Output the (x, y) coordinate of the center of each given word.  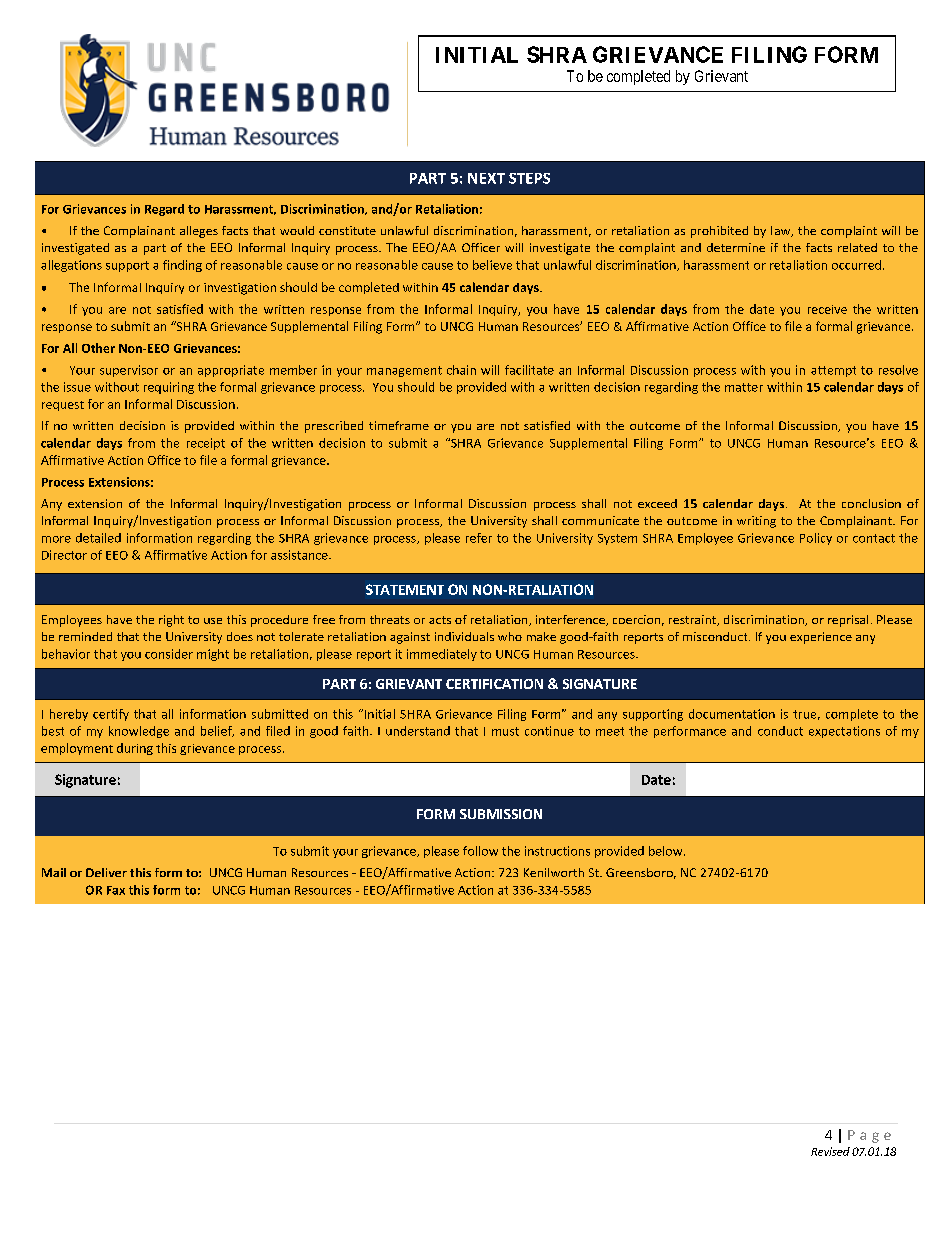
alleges (199, 232)
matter (744, 387)
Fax (116, 890)
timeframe (399, 425)
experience (821, 638)
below (667, 851)
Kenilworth (554, 872)
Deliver (106, 872)
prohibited (719, 232)
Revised (830, 1151)
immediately (442, 655)
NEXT (486, 178)
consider (169, 654)
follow (480, 851)
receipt (206, 444)
